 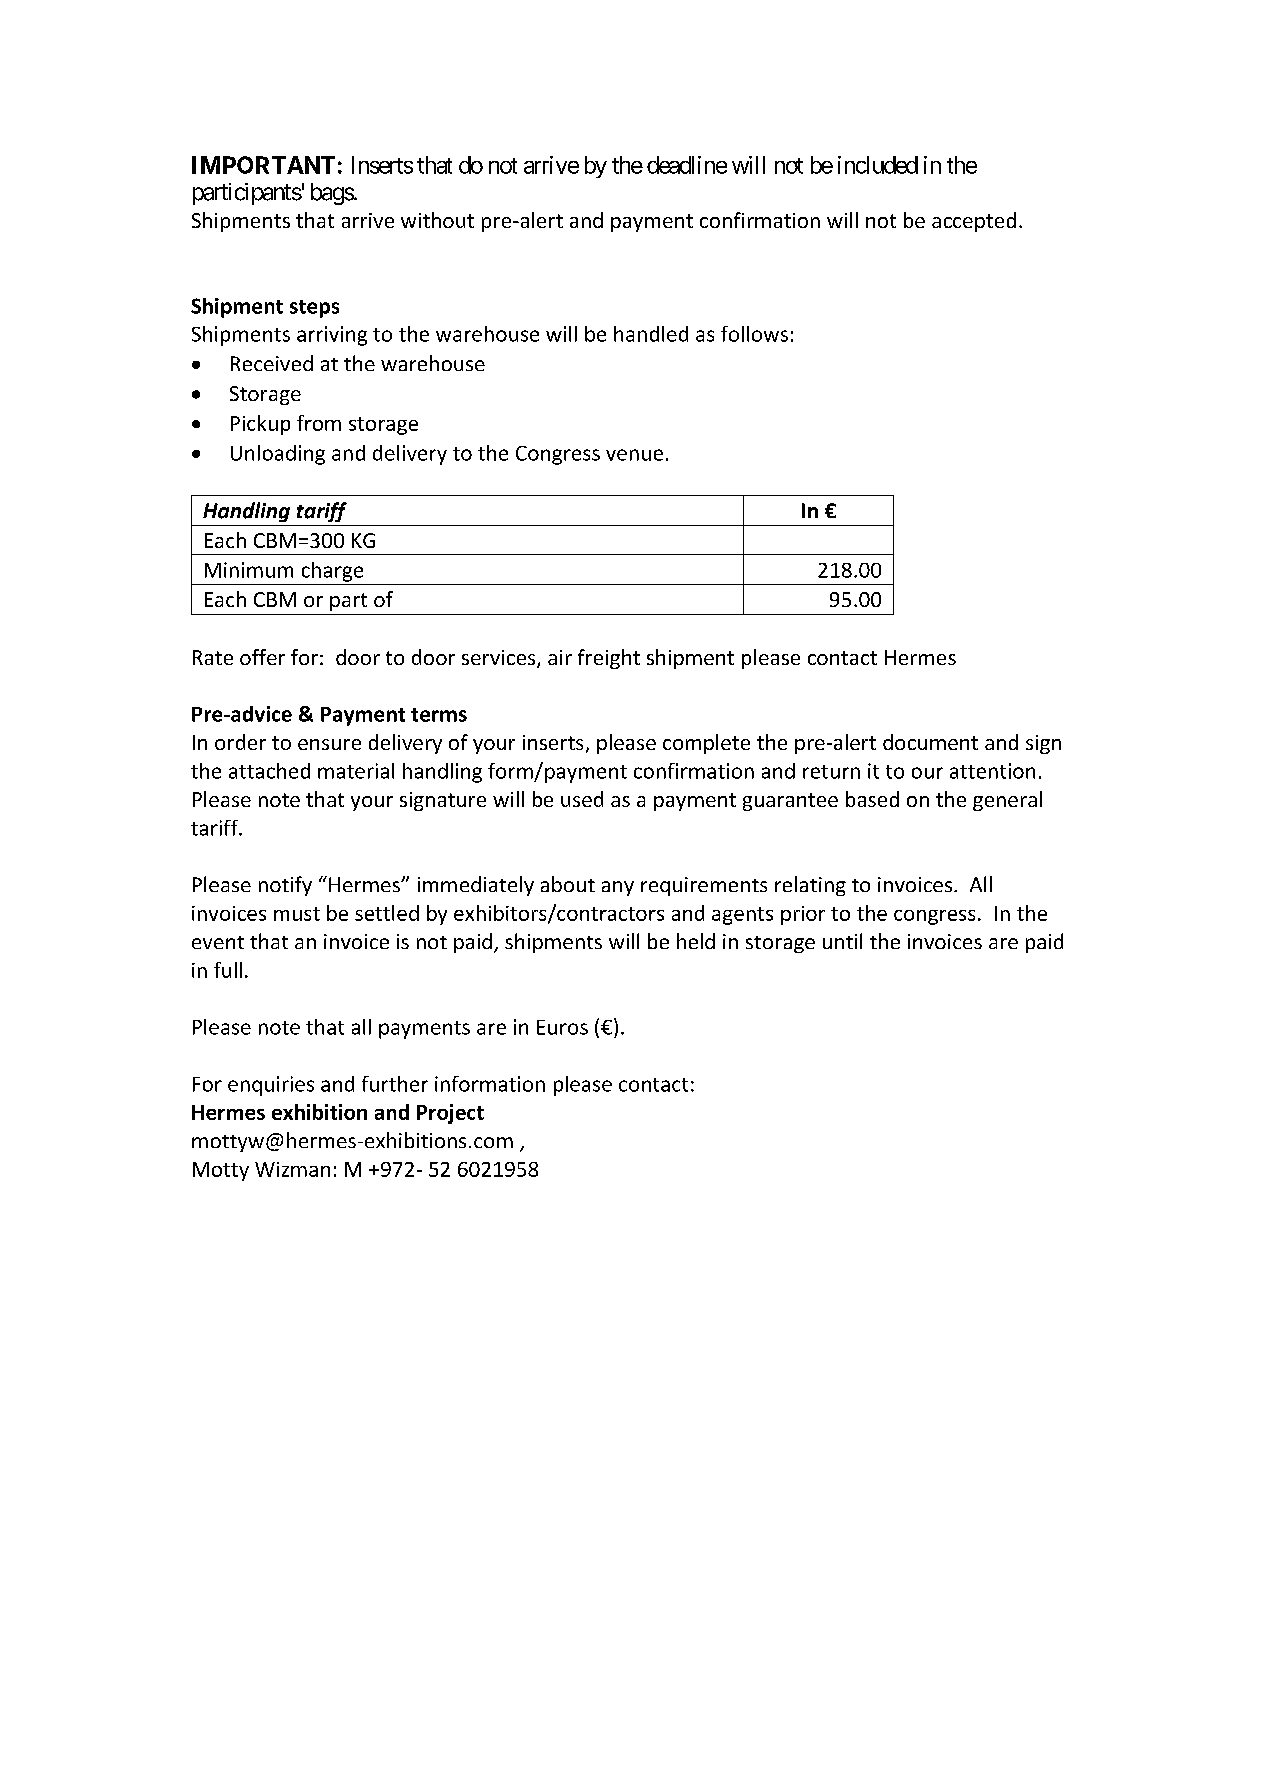 I want to click on included, so click(x=878, y=165).
